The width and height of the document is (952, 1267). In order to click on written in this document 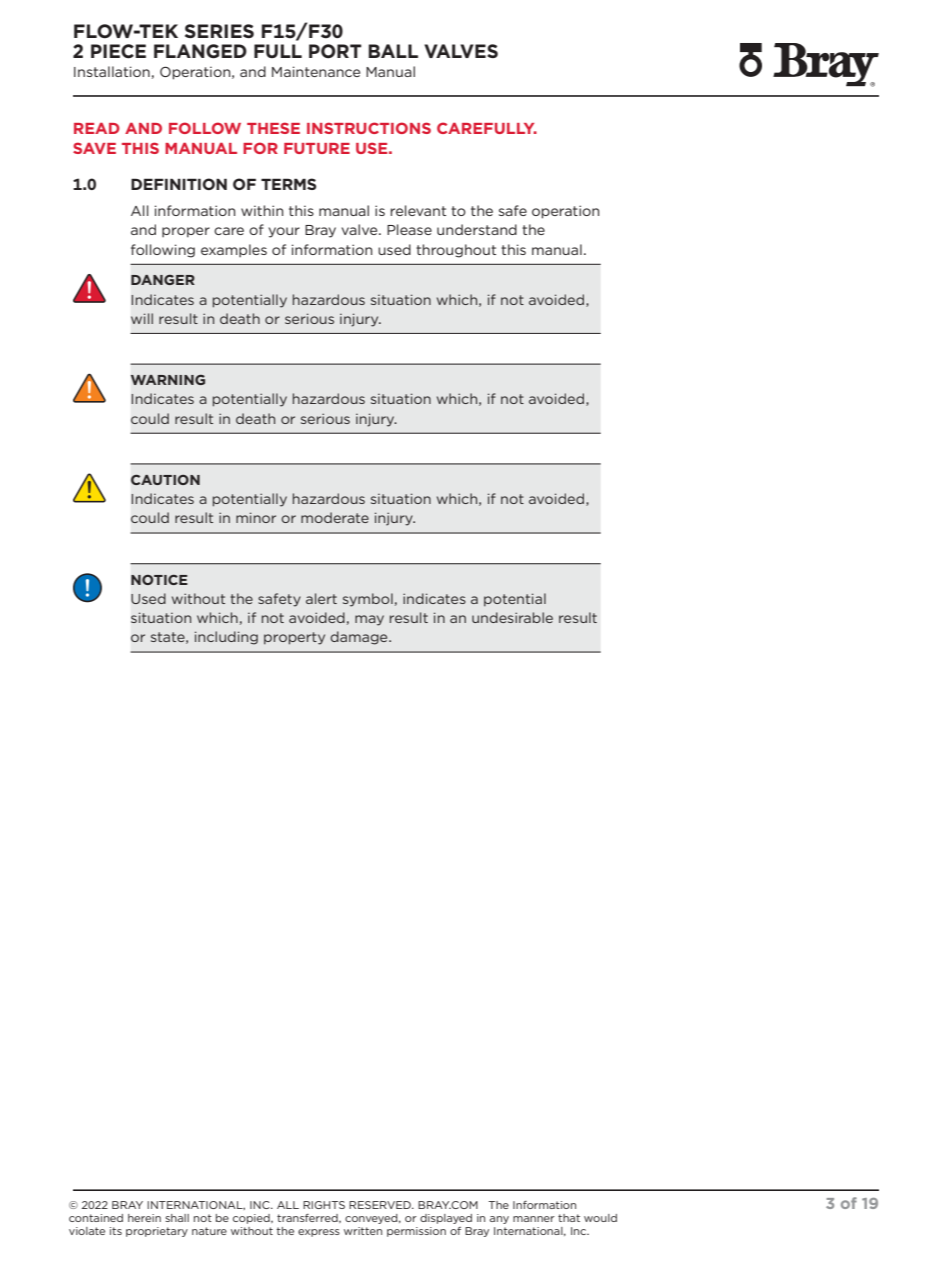, I will do `click(363, 1231)`.
